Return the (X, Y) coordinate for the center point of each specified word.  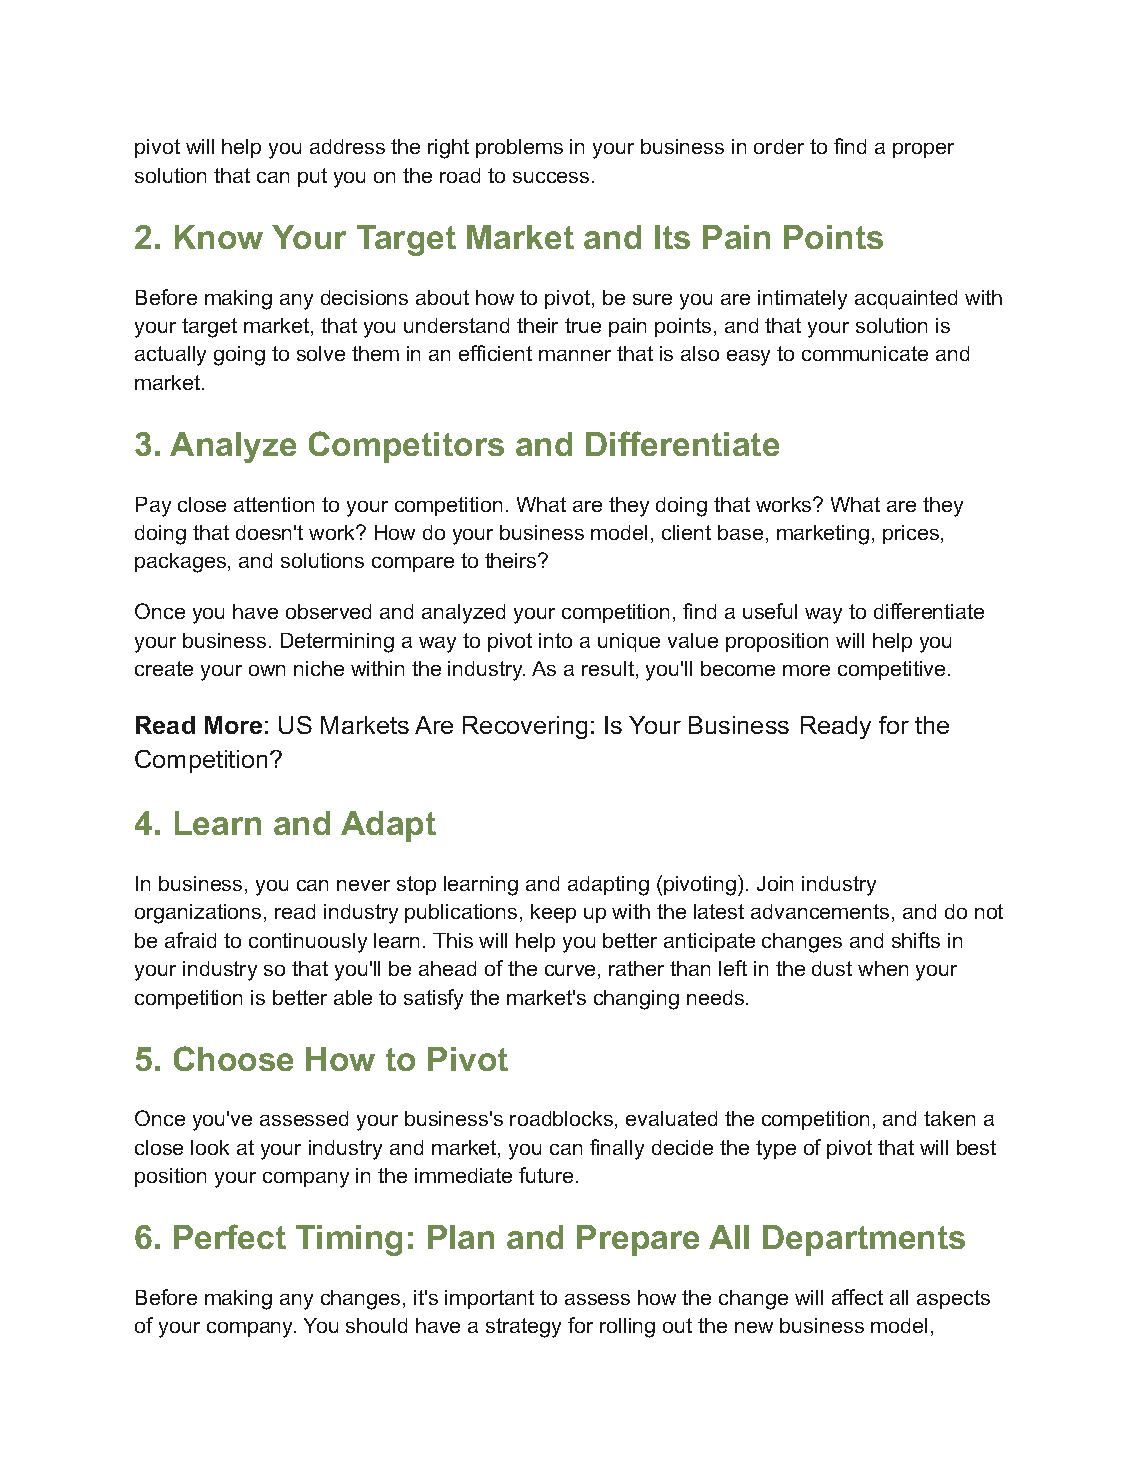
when (883, 968)
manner (575, 355)
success (551, 177)
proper (923, 150)
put (312, 177)
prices (911, 534)
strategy (523, 1328)
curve (570, 970)
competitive (891, 670)
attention (274, 504)
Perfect (230, 1236)
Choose (233, 1058)
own (267, 670)
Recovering (525, 727)
